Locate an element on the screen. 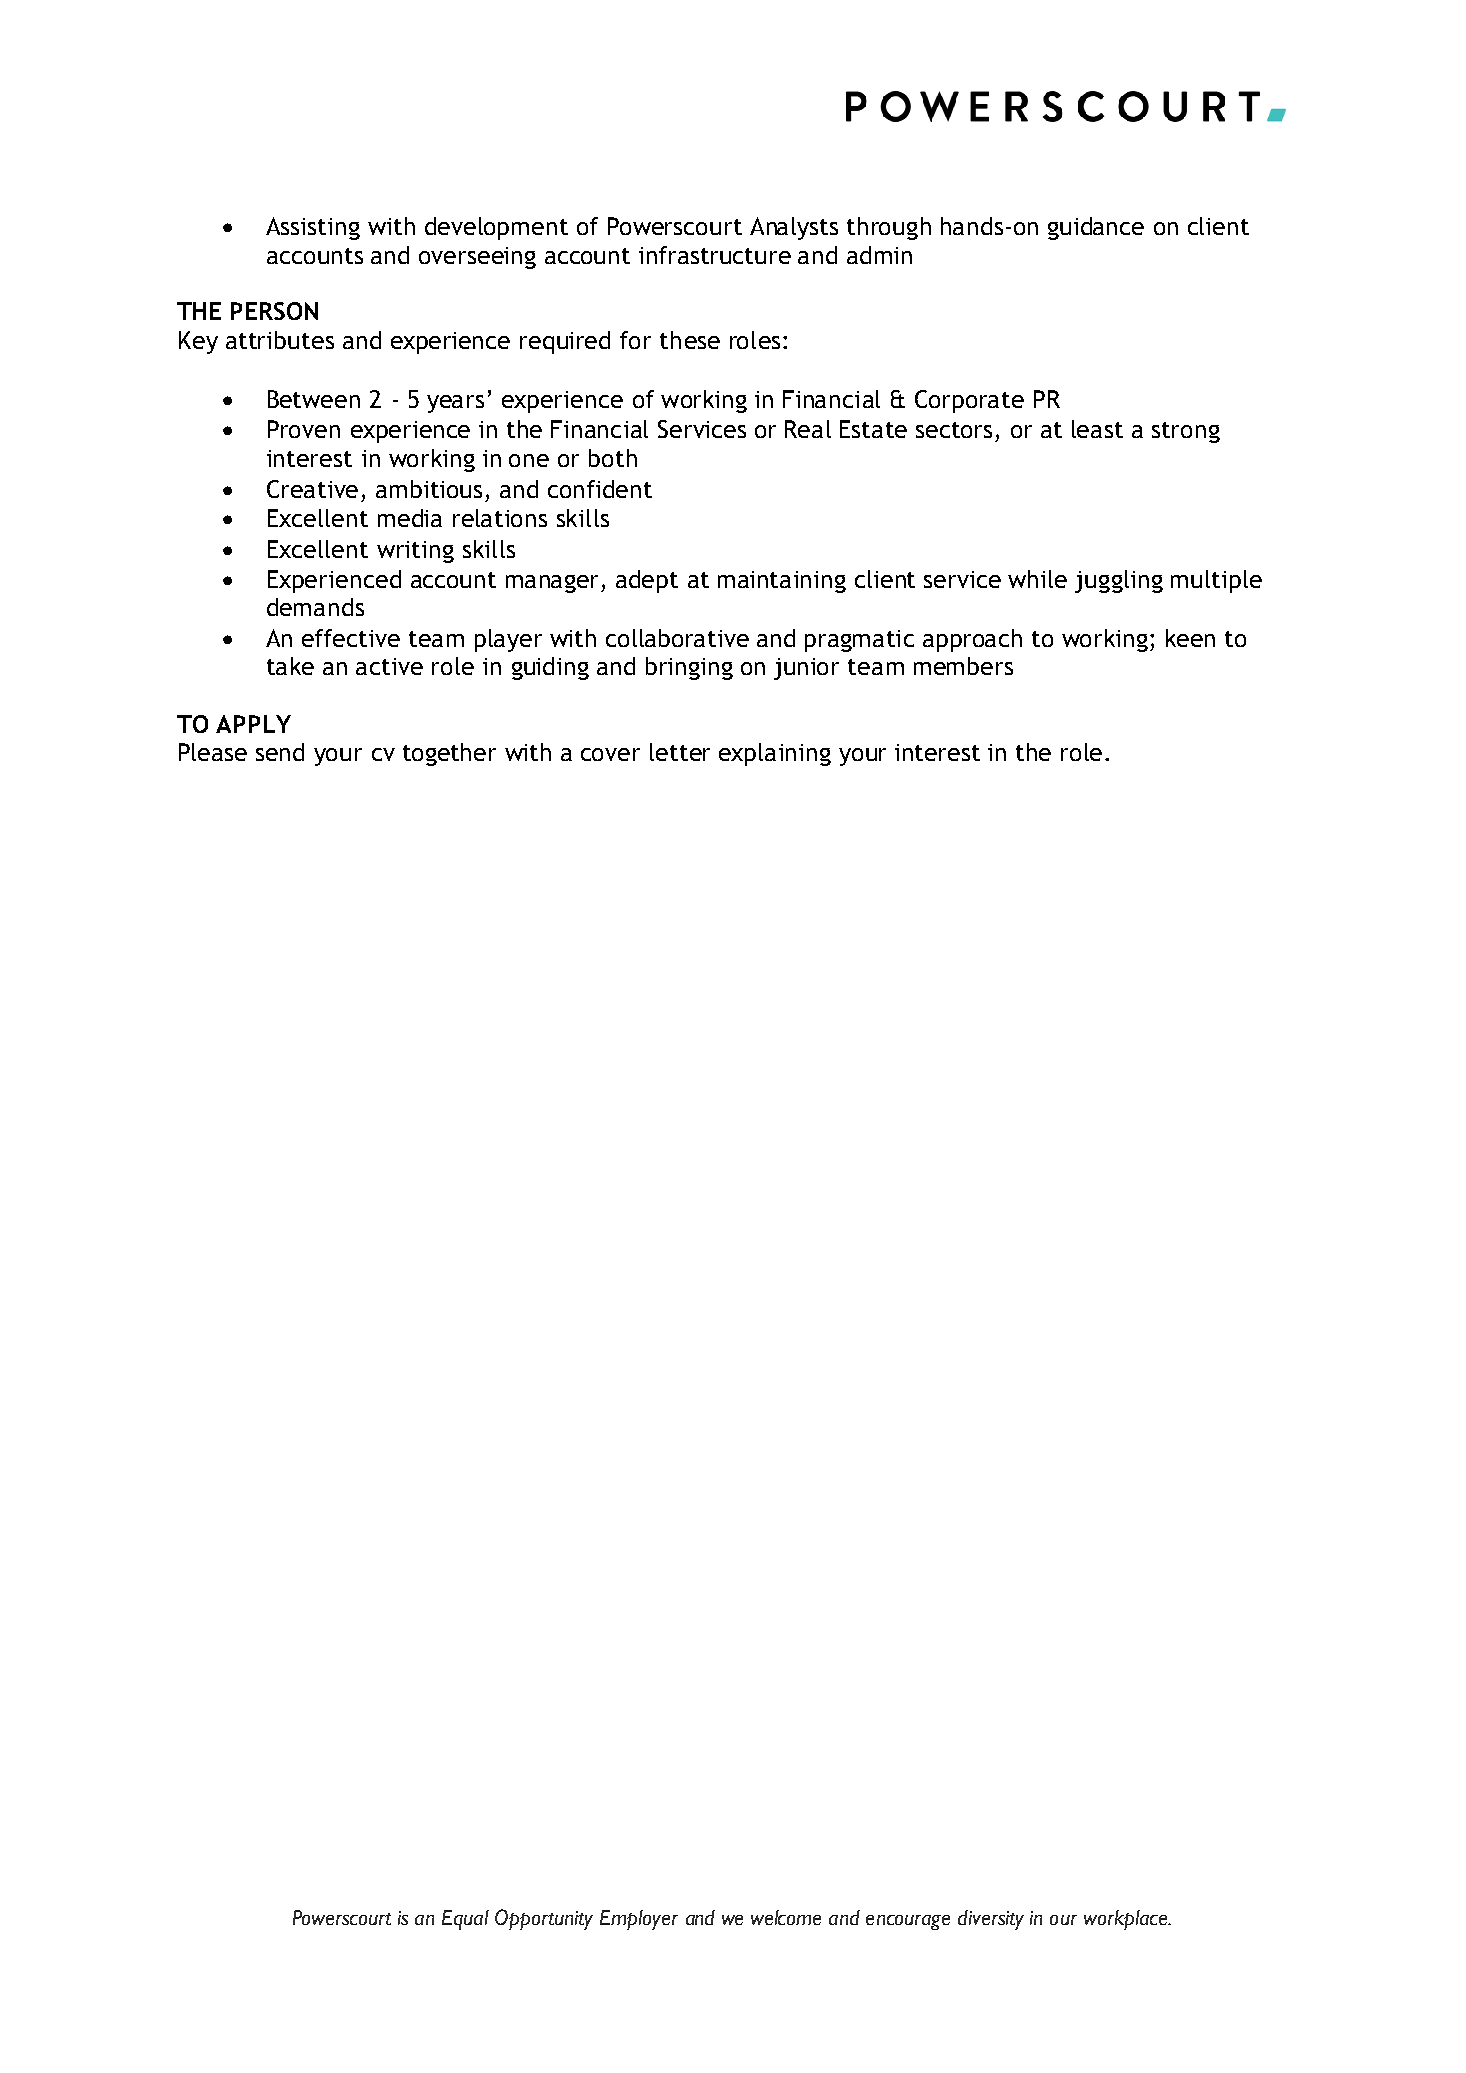  send is located at coordinates (280, 752).
